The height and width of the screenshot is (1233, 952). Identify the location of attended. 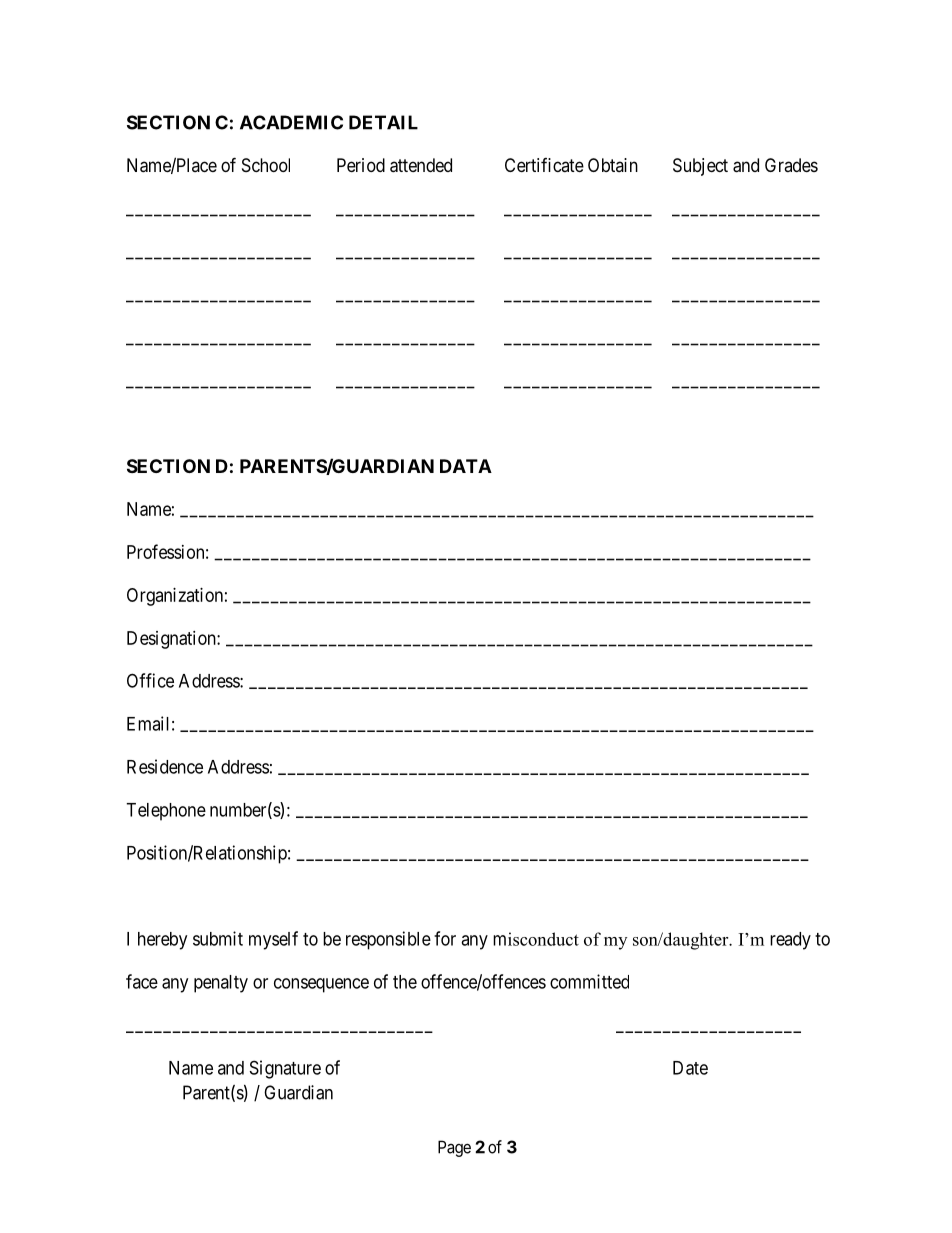
(421, 165).
